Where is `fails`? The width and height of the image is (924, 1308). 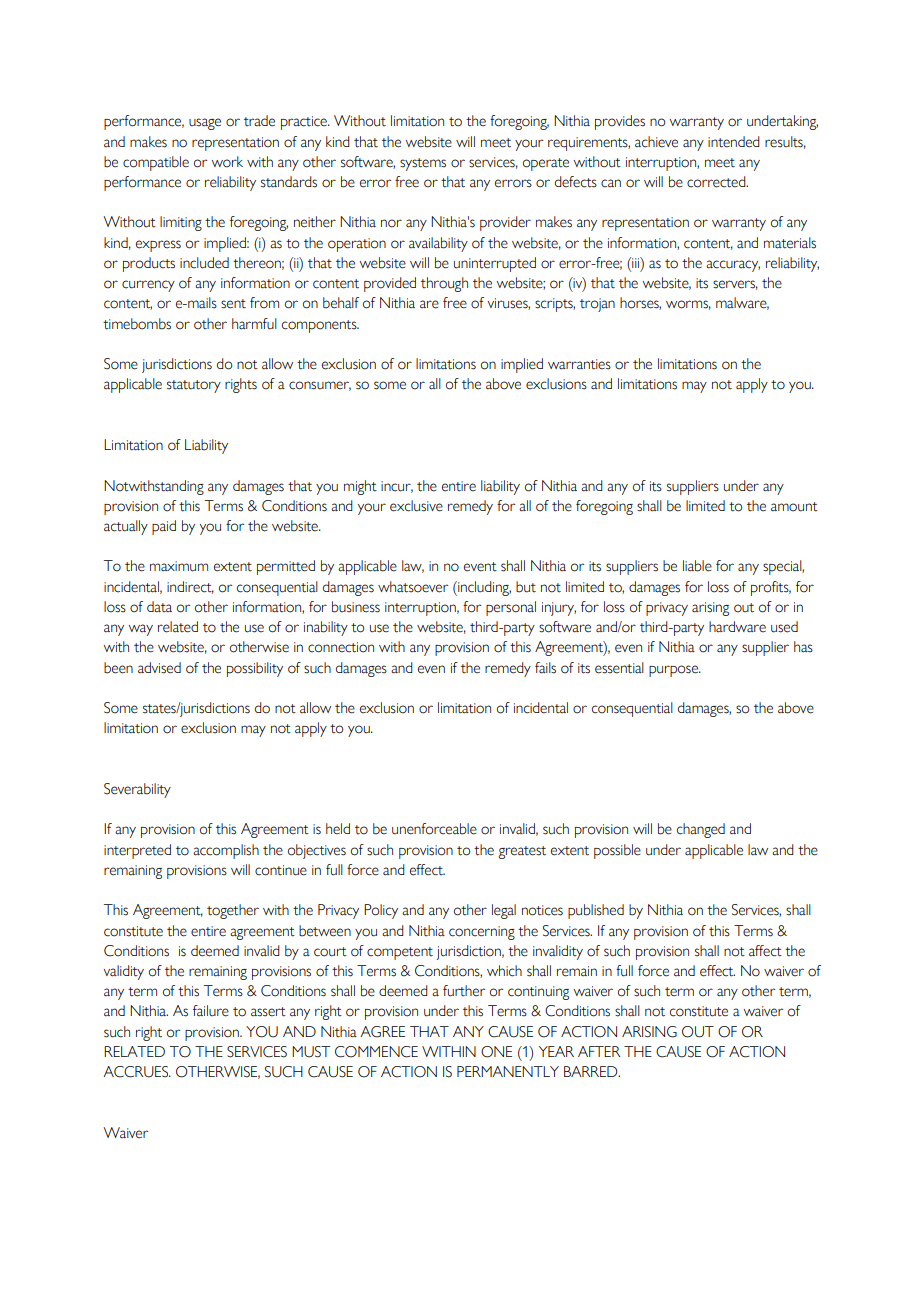 fails is located at coordinates (545, 668).
